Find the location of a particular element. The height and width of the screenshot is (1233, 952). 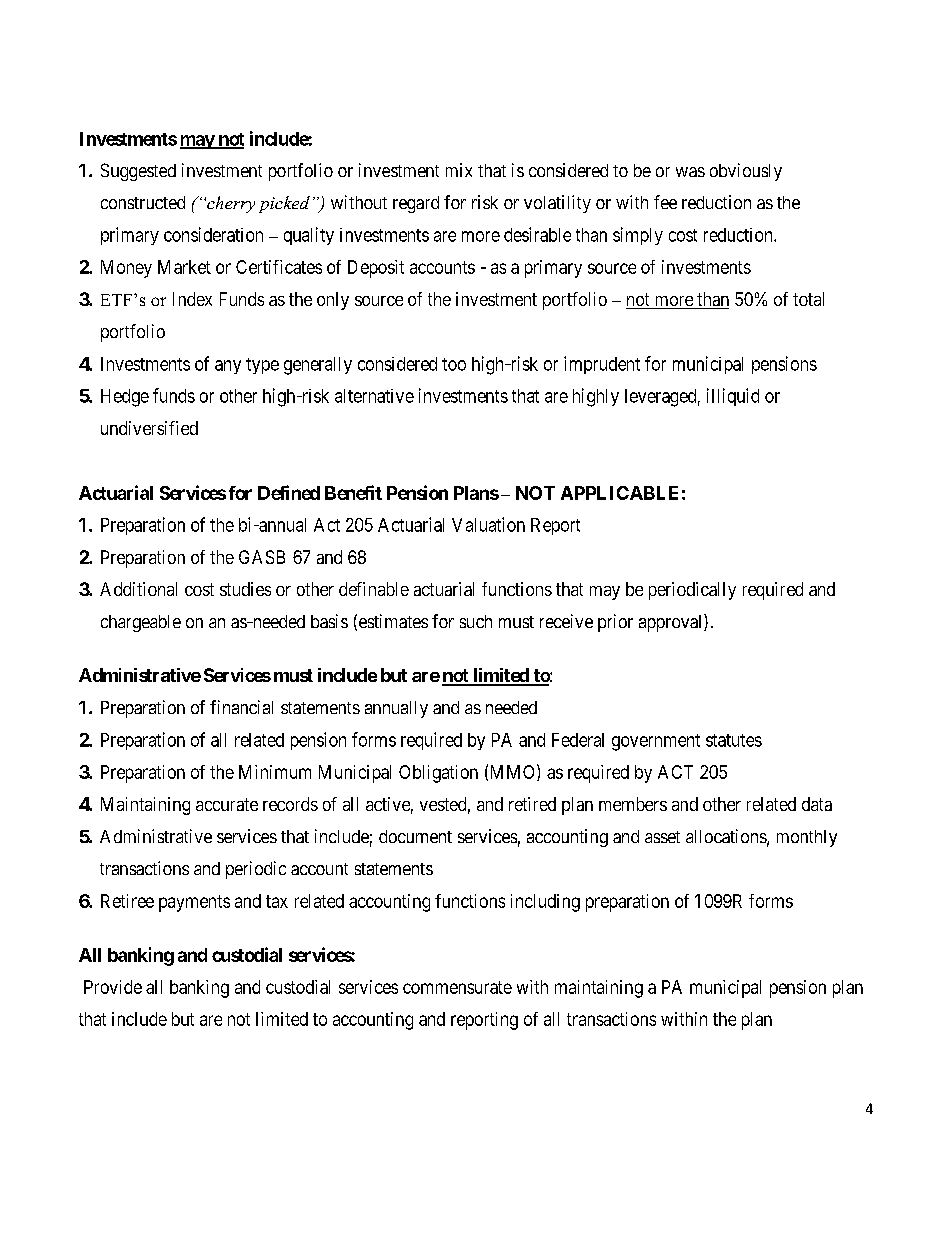

Defined is located at coordinates (289, 492).
